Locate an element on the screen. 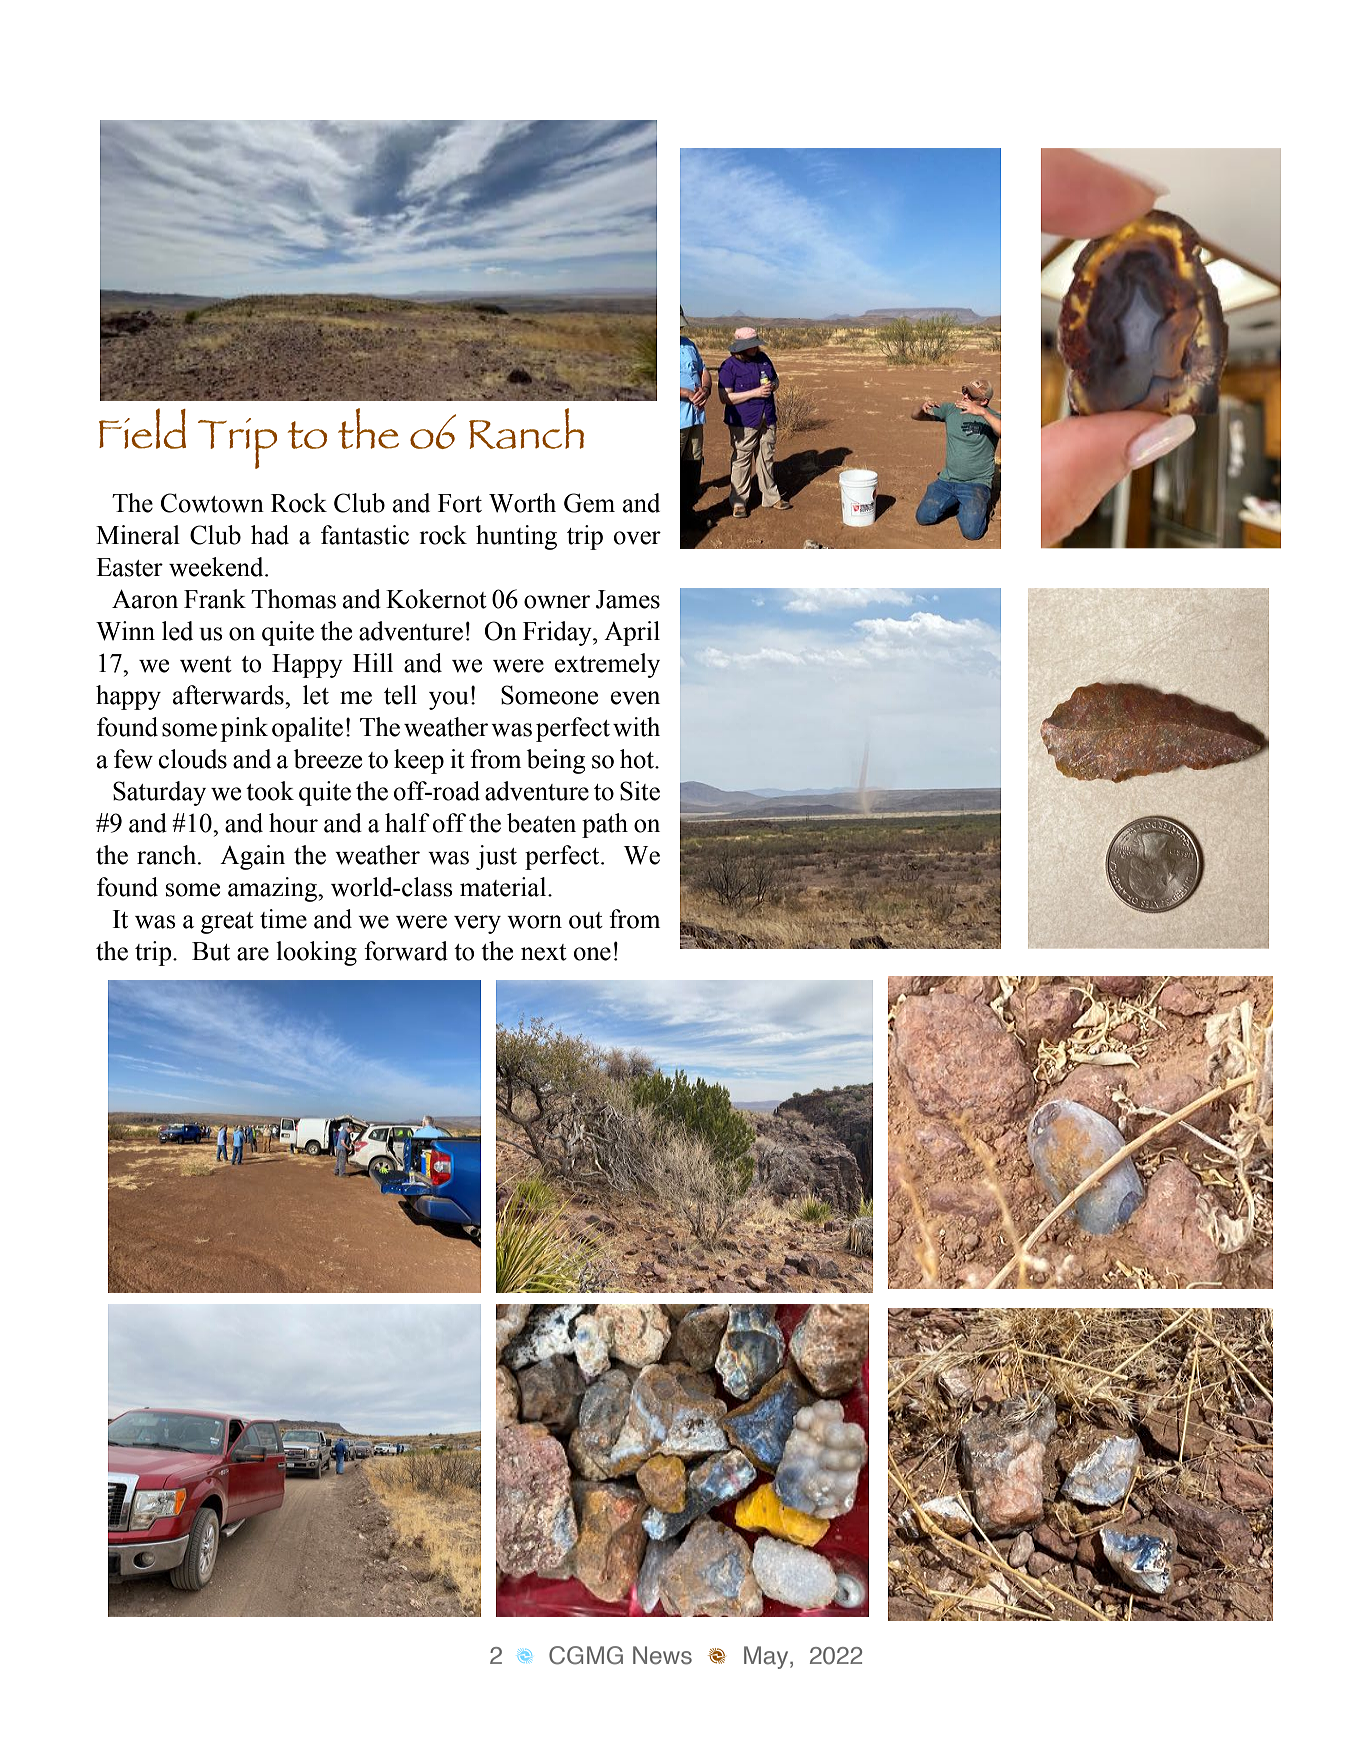 The width and height of the screenshot is (1361, 1761). News is located at coordinates (662, 1655).
